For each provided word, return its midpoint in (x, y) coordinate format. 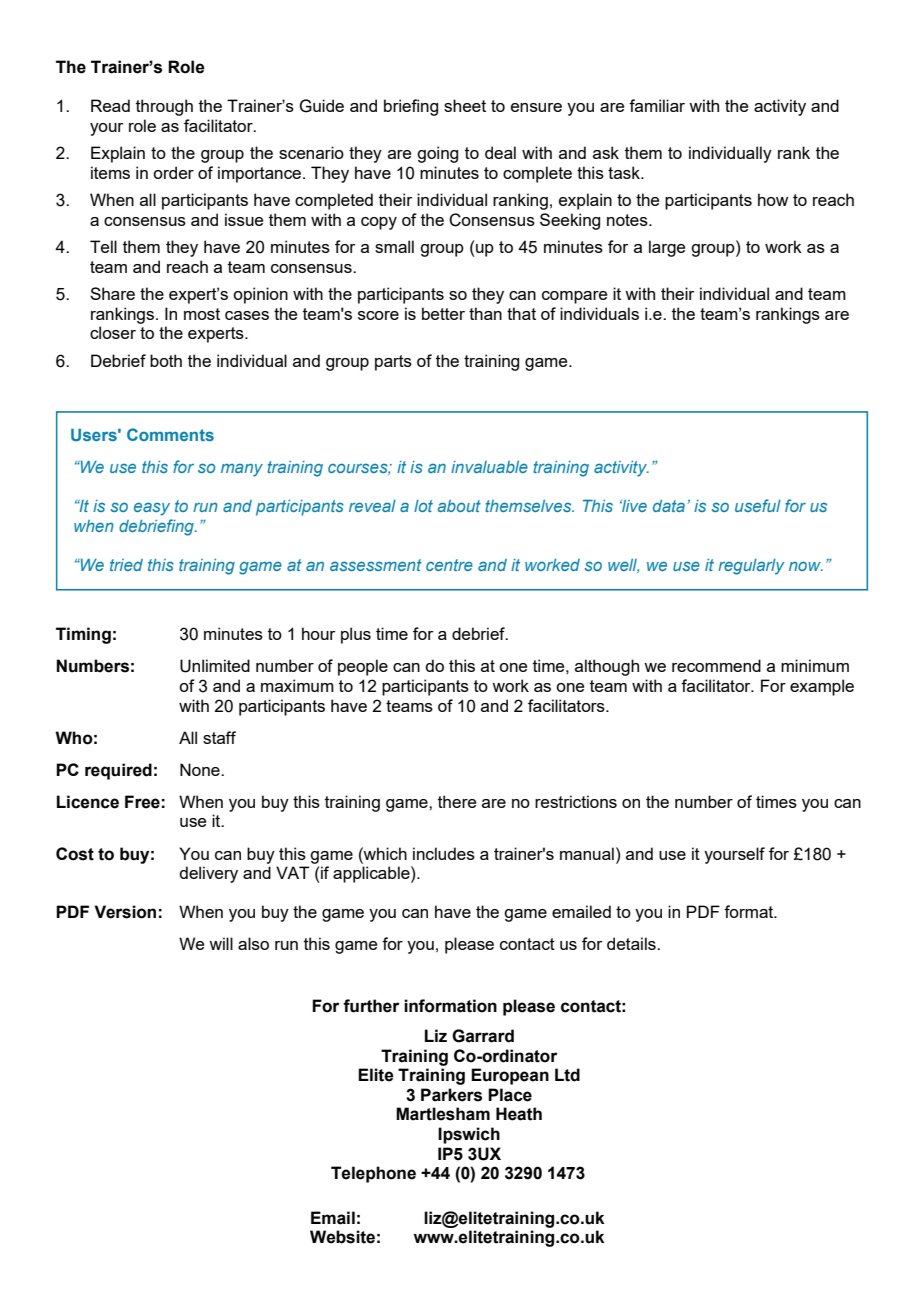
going (437, 154)
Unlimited (215, 666)
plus (356, 635)
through (164, 107)
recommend (716, 665)
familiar (657, 105)
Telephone (373, 1174)
